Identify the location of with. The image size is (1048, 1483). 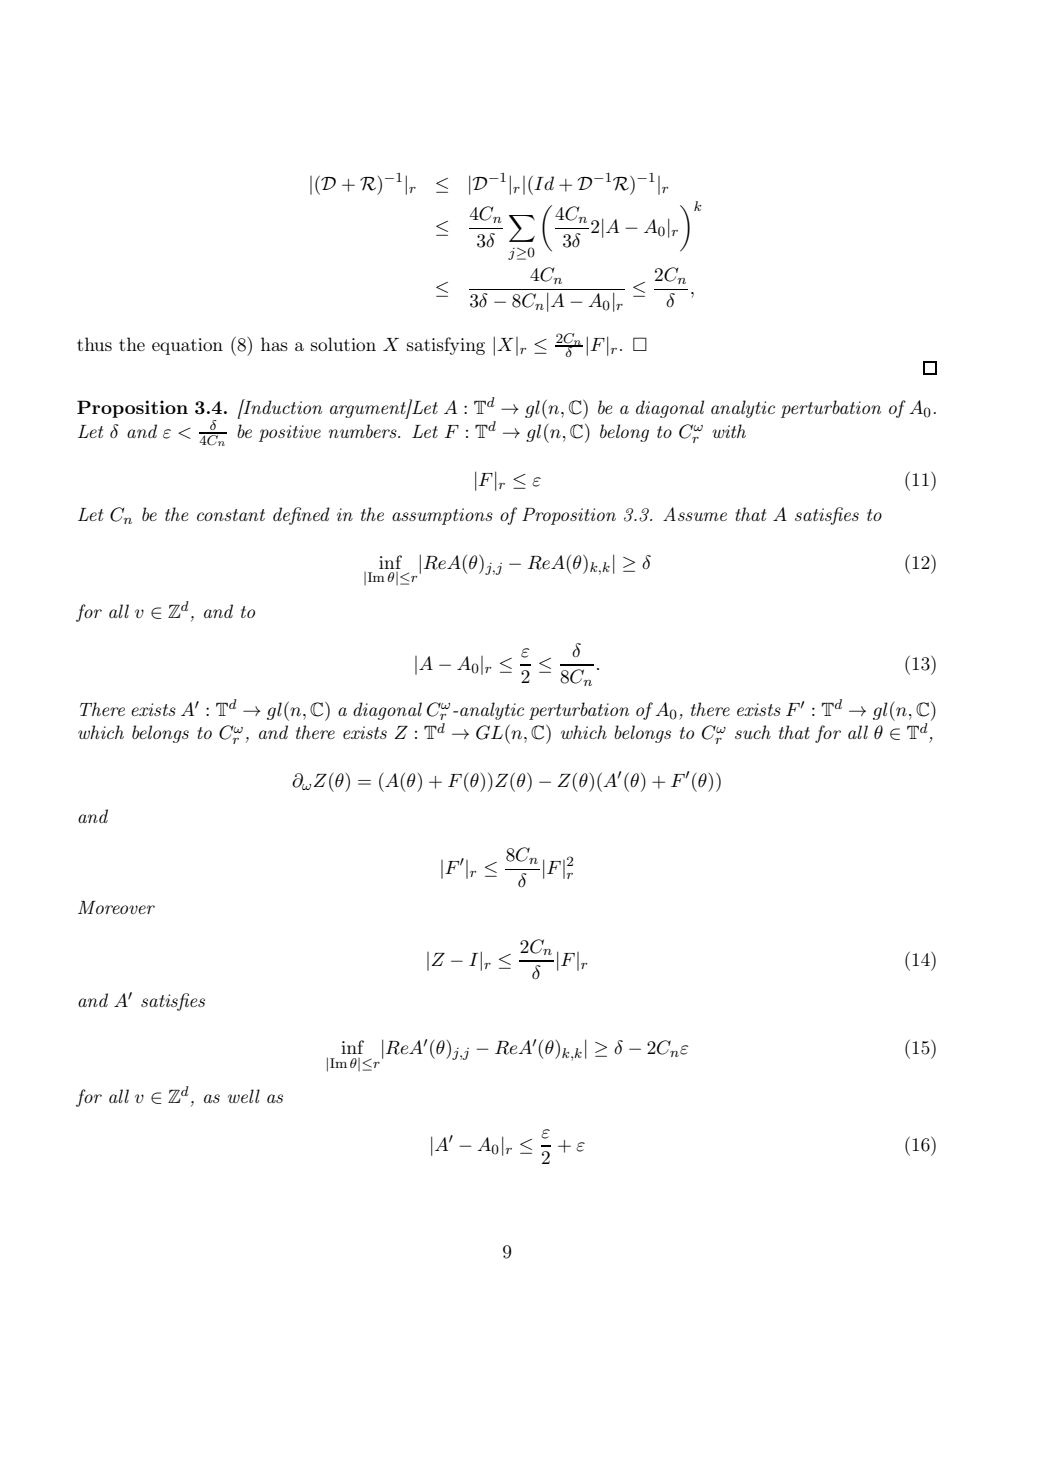
(729, 431).
